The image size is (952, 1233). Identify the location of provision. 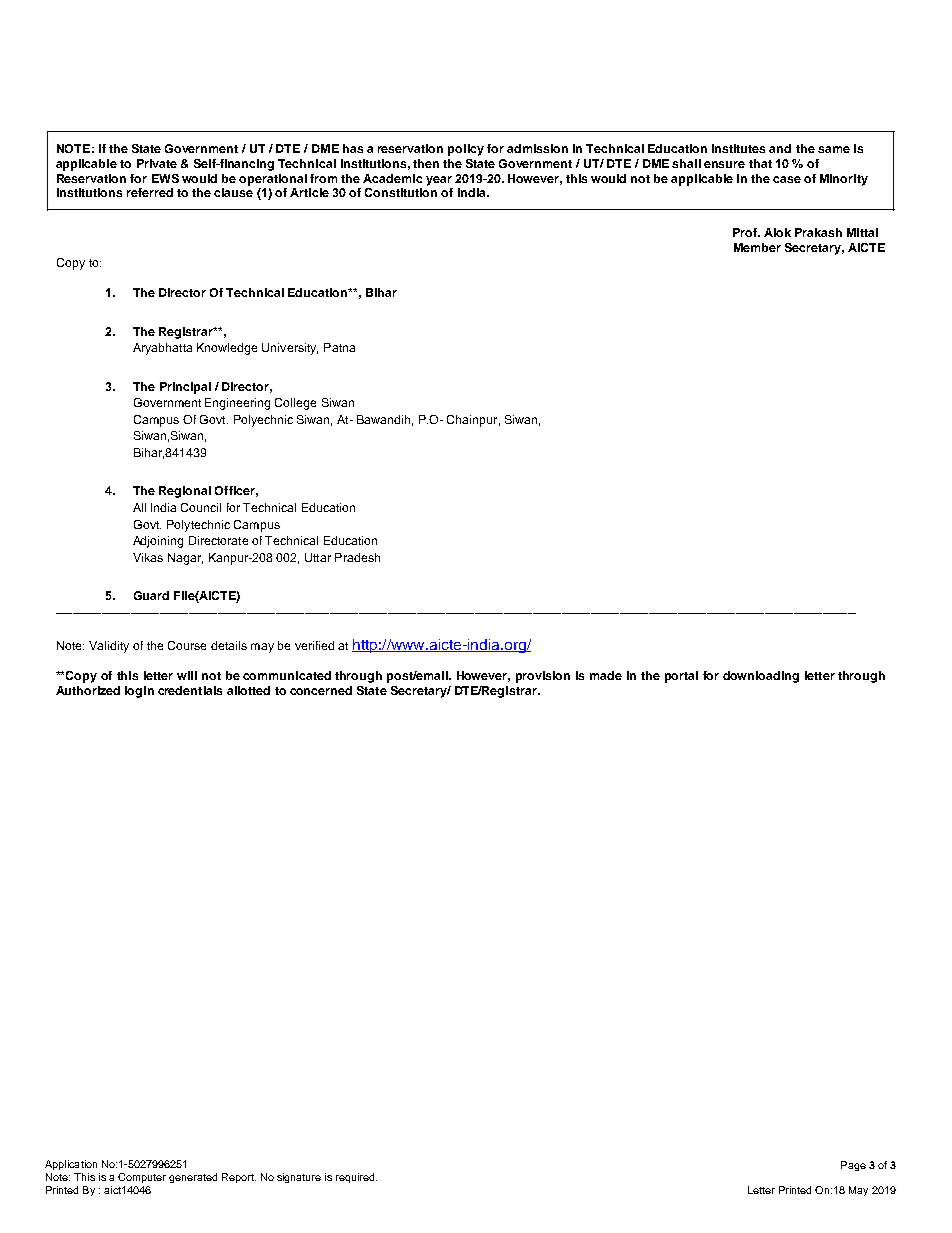
(543, 677).
